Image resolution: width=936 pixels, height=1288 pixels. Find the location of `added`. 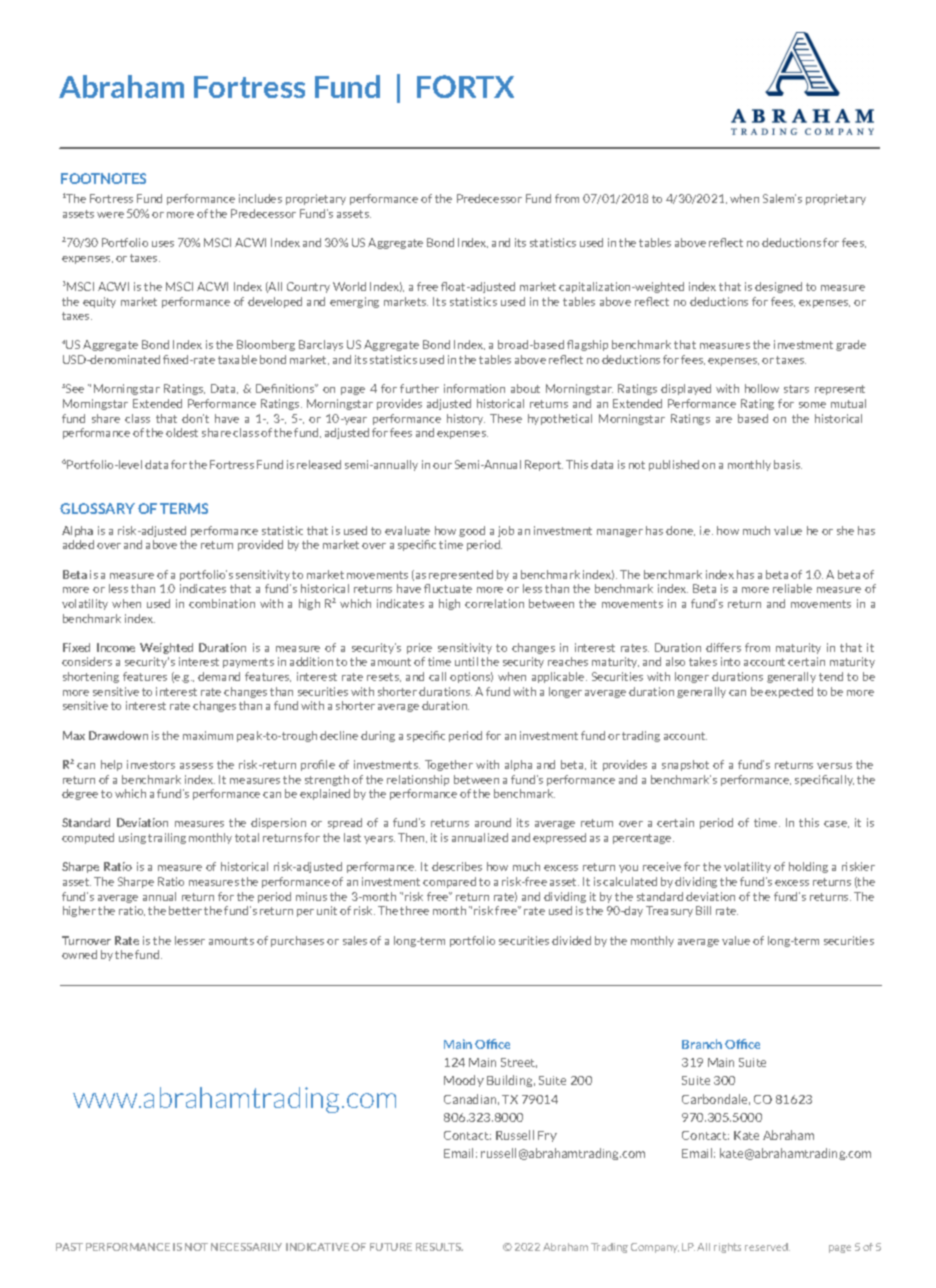

added is located at coordinates (78, 544).
